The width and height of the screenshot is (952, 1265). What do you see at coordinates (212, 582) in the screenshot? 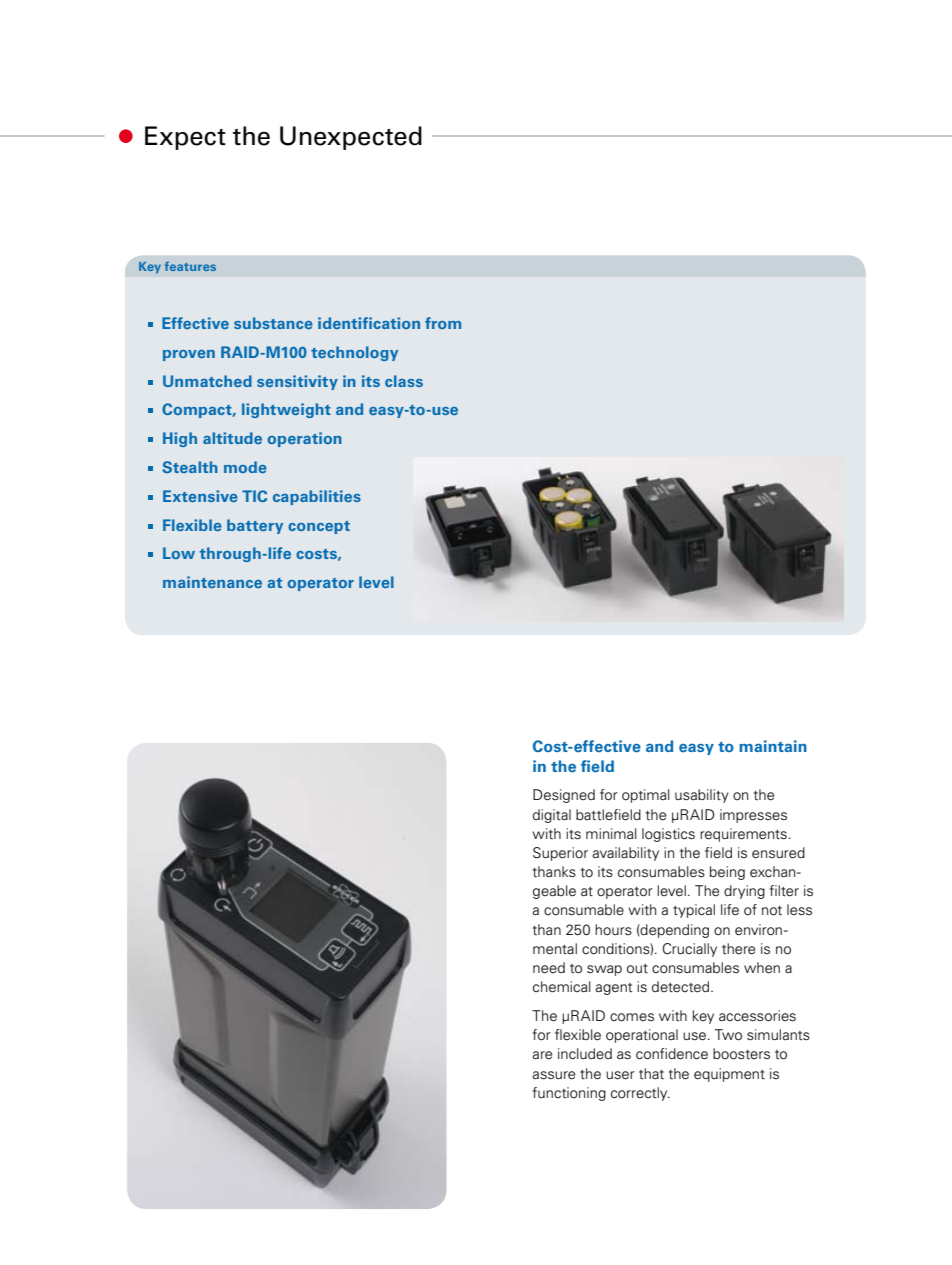
I see `maintenance` at bounding box center [212, 582].
